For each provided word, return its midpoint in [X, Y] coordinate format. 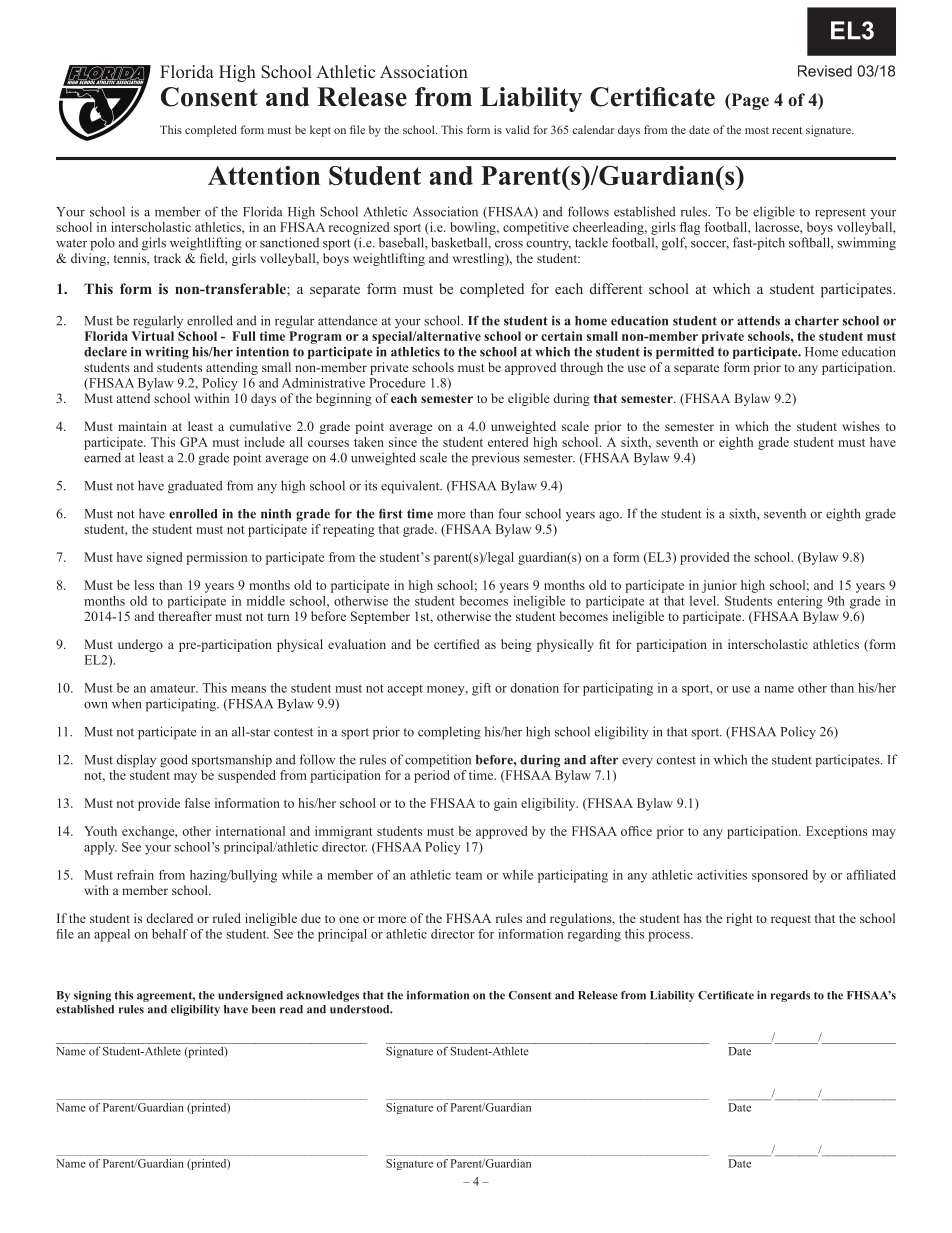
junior [719, 586]
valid [517, 129]
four [509, 513]
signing [92, 996]
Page [749, 101]
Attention [264, 175]
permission [216, 558]
